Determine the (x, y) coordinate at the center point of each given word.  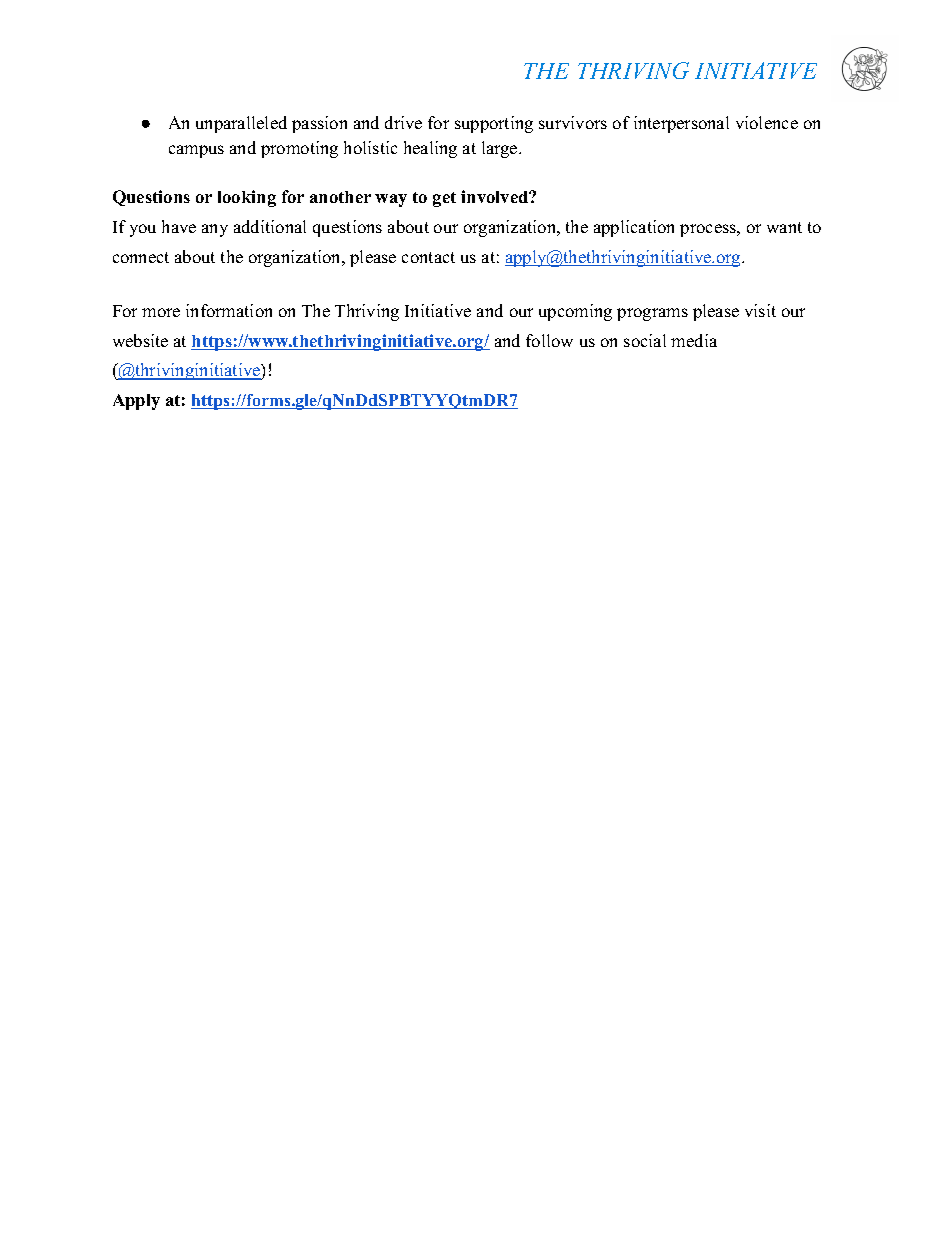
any (215, 230)
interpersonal (681, 124)
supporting (494, 124)
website (140, 340)
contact (428, 257)
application (634, 228)
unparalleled (241, 124)
